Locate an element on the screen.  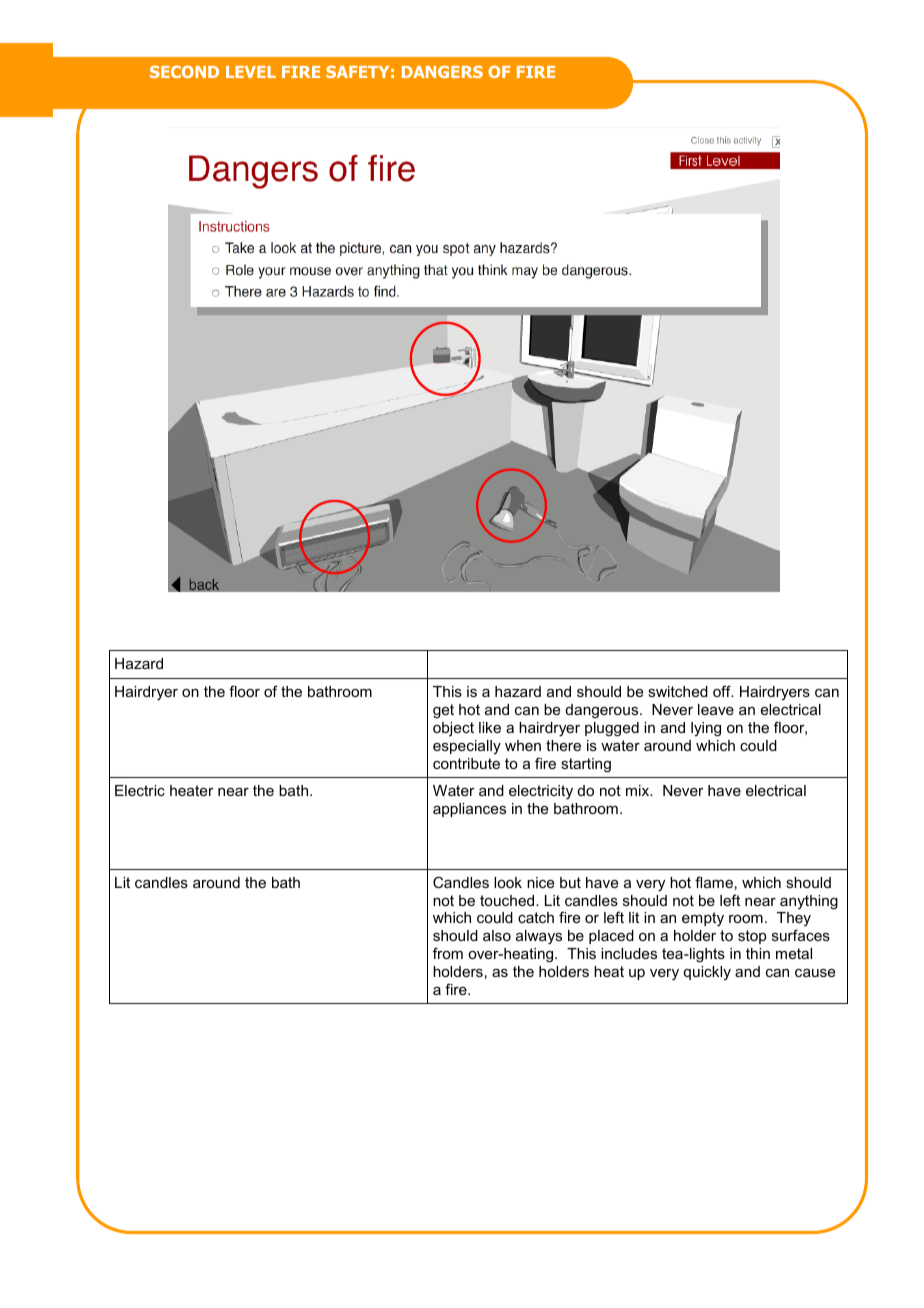
dangerous is located at coordinates (603, 711).
